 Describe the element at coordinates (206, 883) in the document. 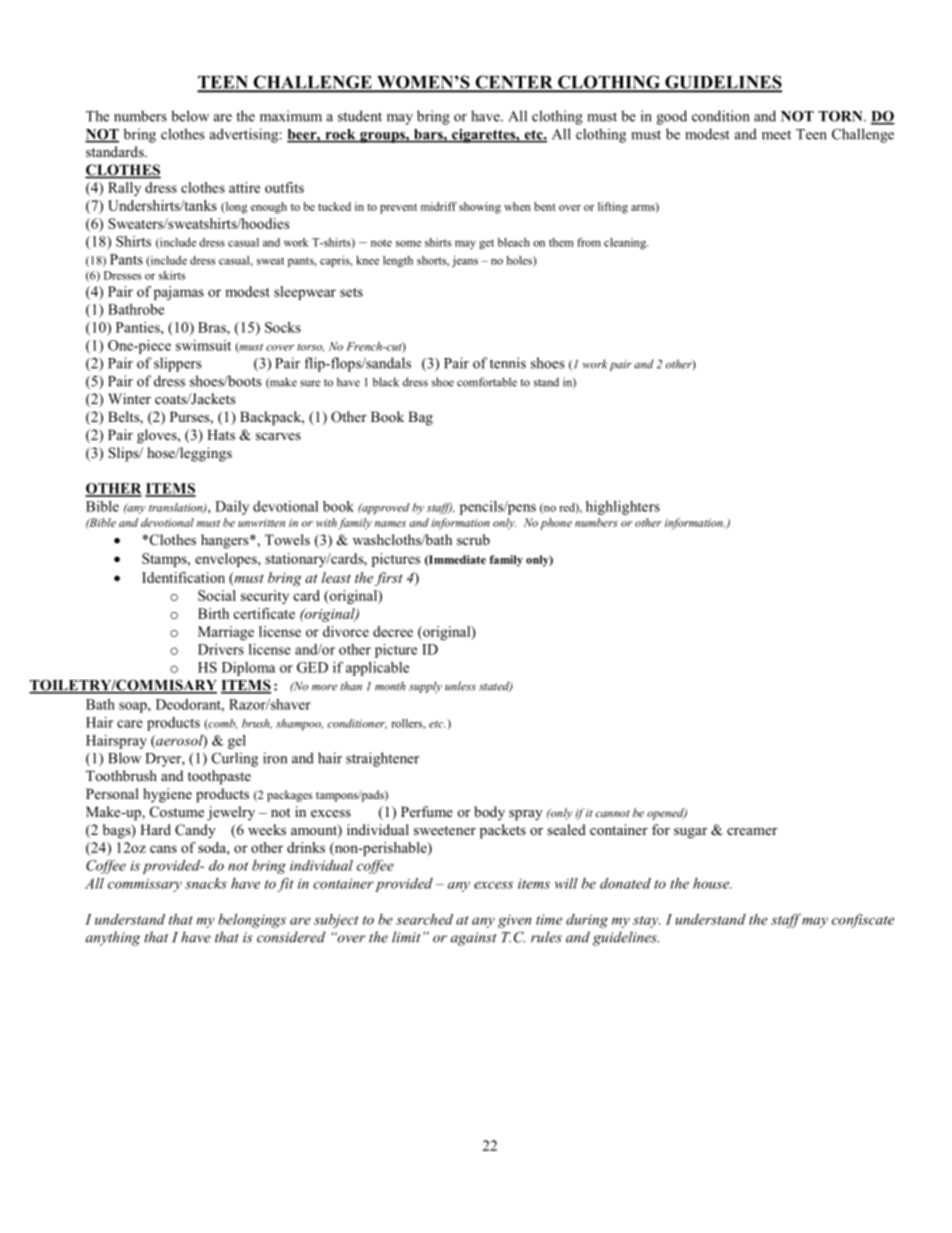

I see `snacks` at that location.
